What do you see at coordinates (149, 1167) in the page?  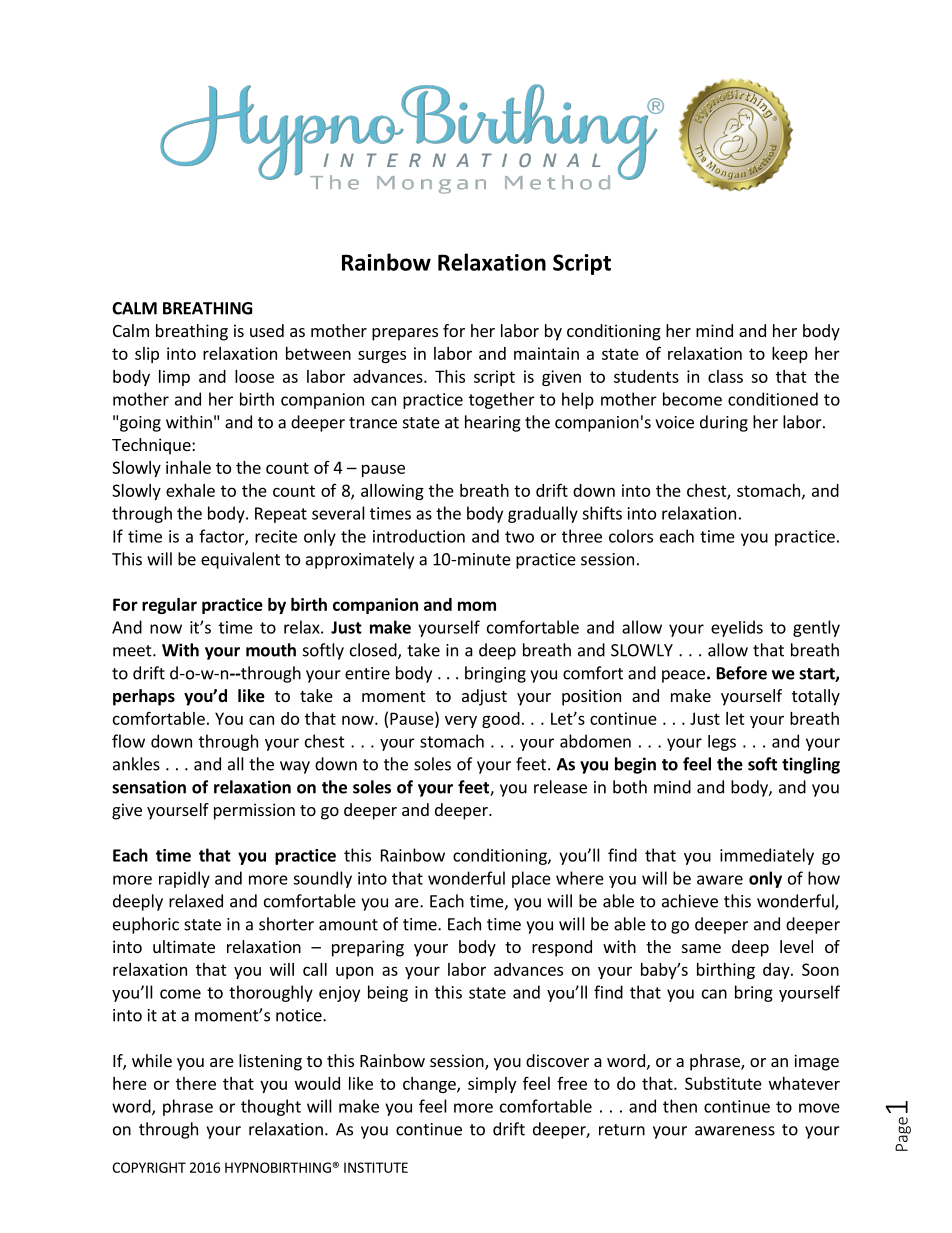 I see `COPYRIGHT` at bounding box center [149, 1167].
